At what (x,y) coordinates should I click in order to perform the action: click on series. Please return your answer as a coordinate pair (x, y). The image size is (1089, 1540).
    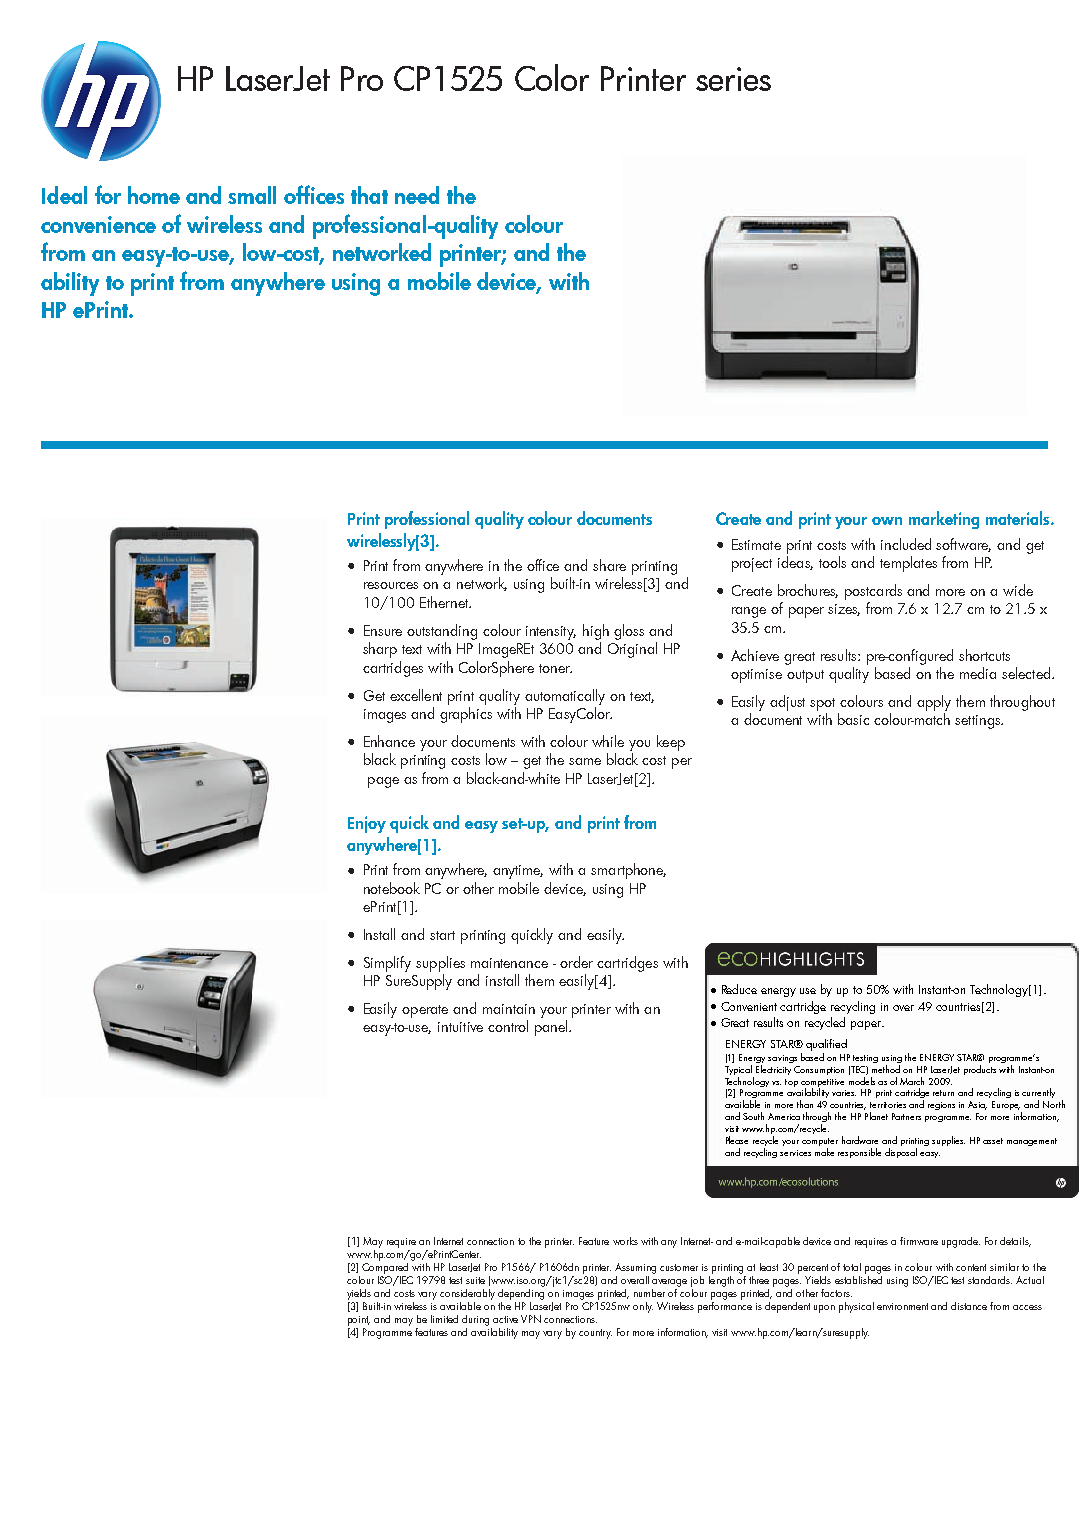
    Looking at the image, I should click on (733, 79).
